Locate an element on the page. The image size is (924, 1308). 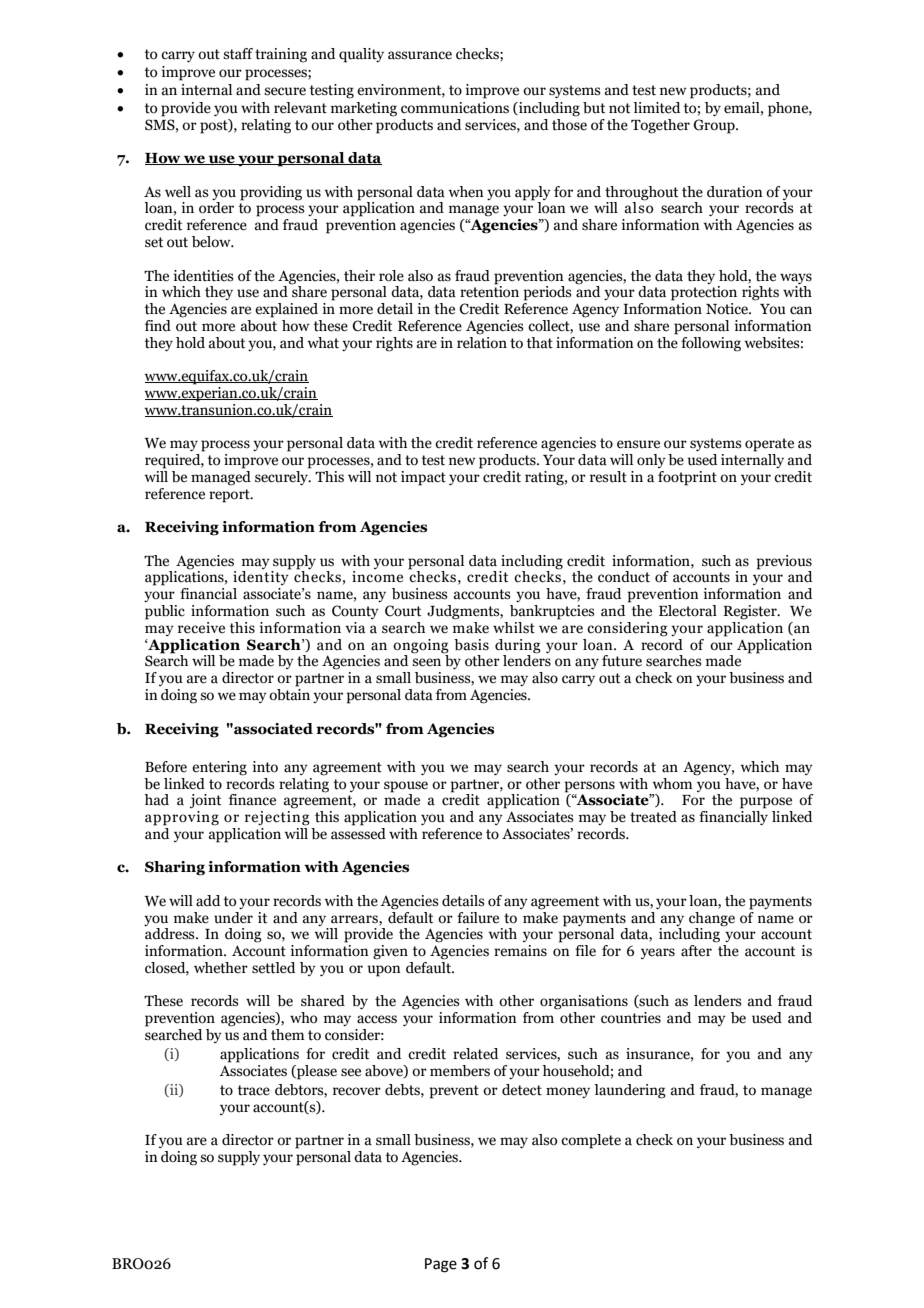
staff is located at coordinates (238, 54).
